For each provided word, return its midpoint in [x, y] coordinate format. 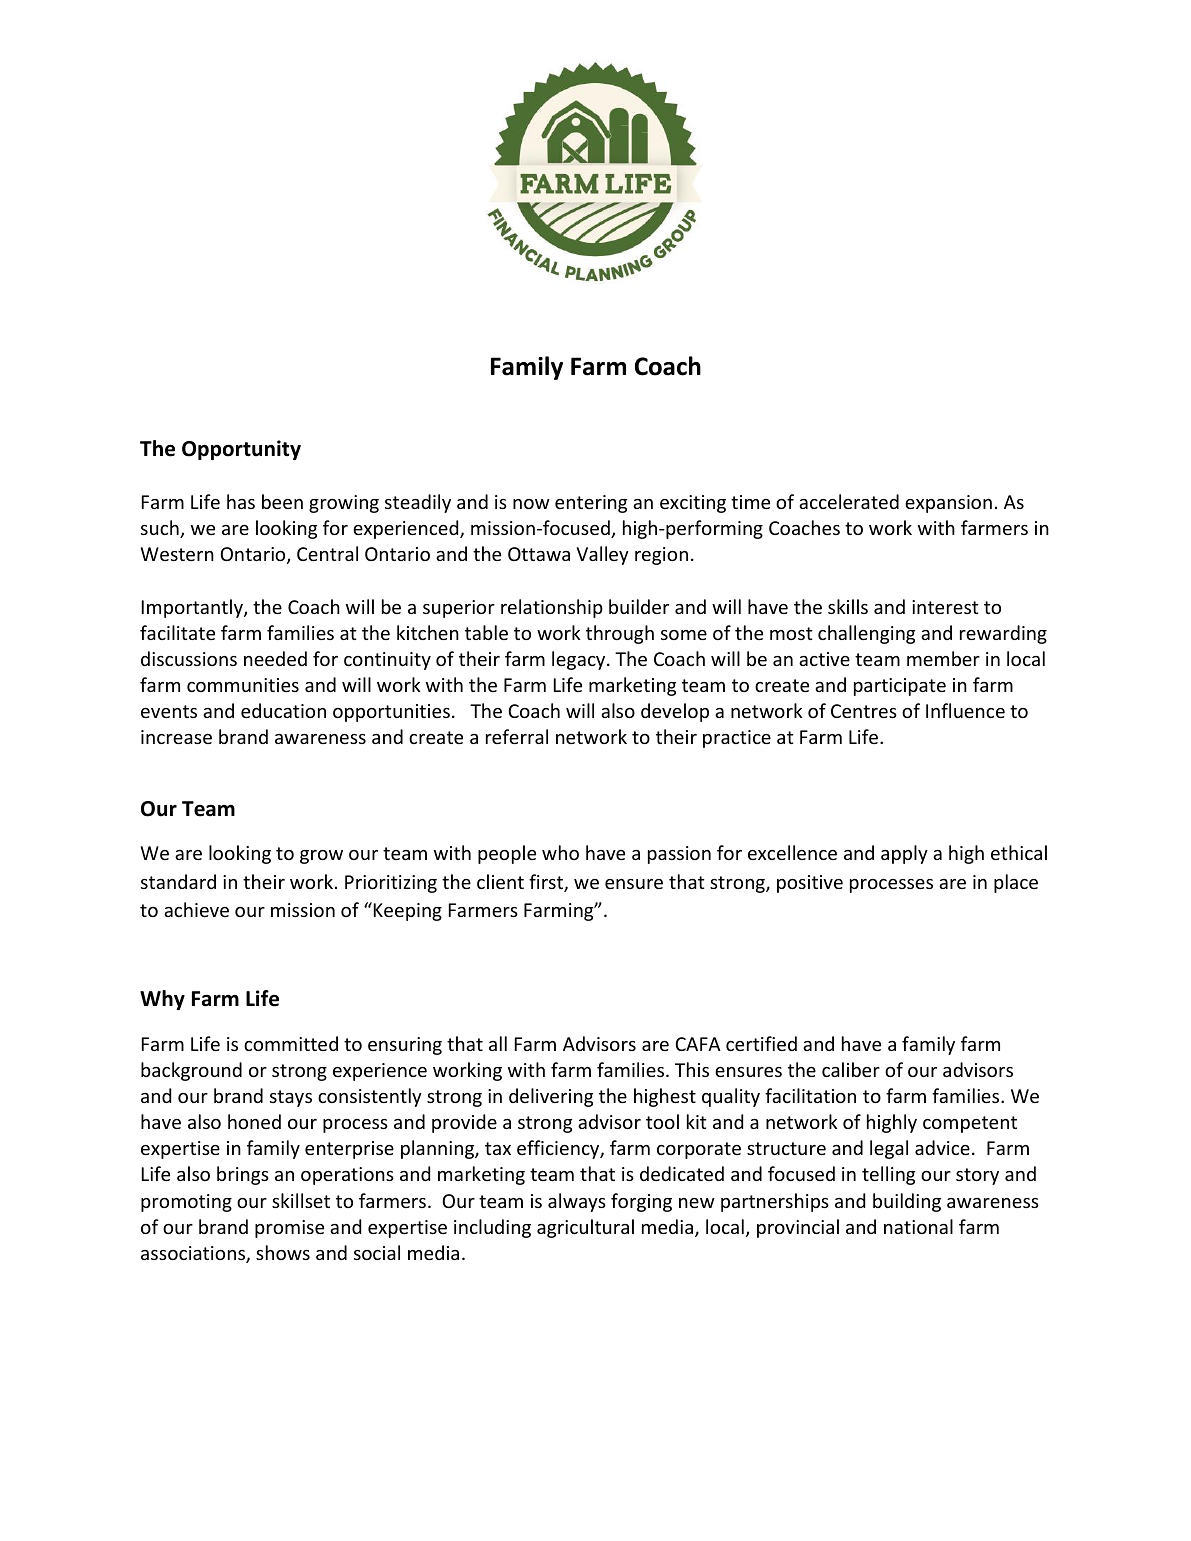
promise [289, 1229]
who [560, 852]
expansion [948, 504]
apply [904, 854]
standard [178, 881]
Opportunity [241, 450]
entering [591, 504]
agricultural [585, 1228]
